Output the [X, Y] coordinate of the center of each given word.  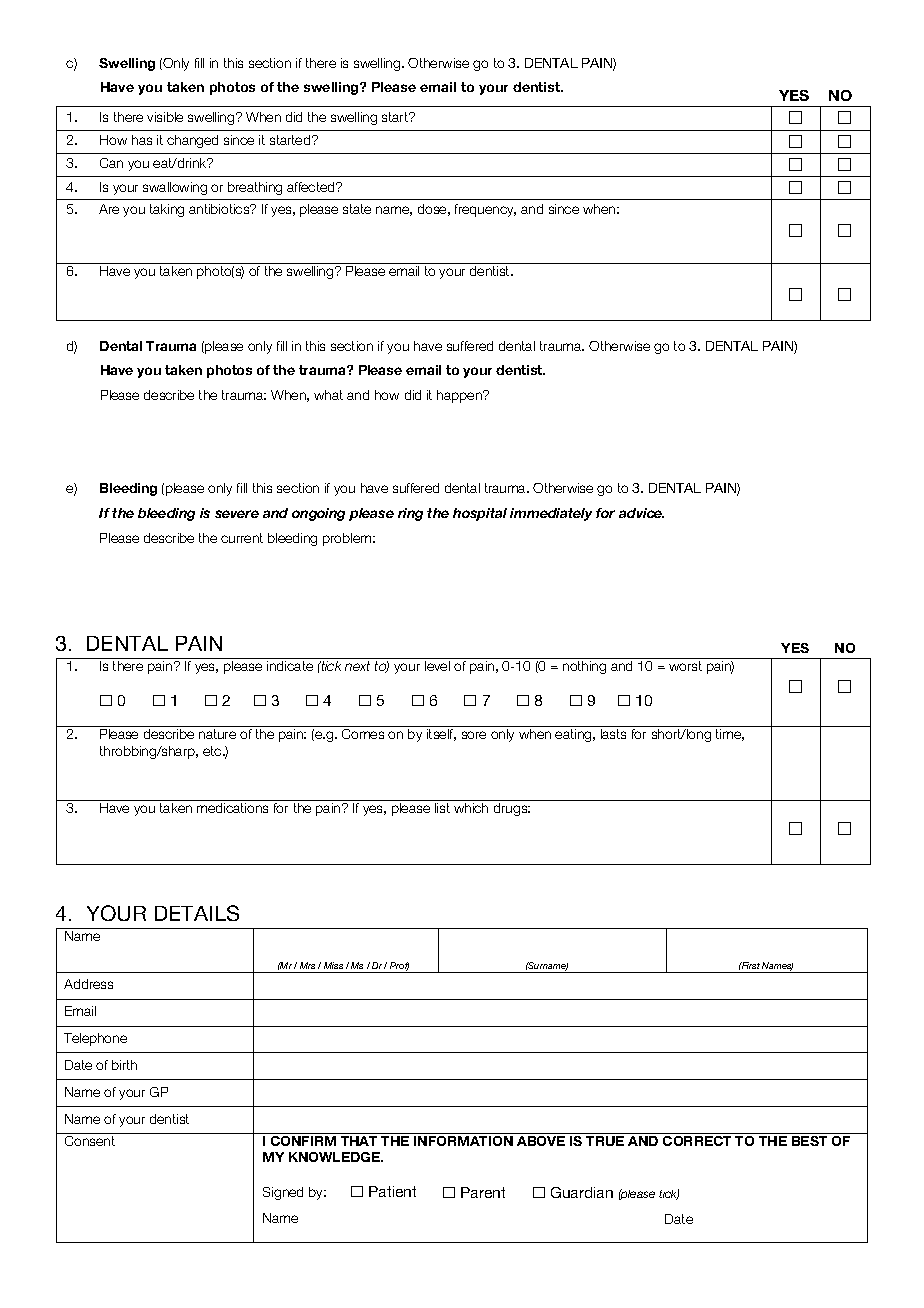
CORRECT [698, 1139]
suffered [470, 346]
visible [165, 117]
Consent [90, 1139]
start [396, 117]
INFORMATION [463, 1139]
